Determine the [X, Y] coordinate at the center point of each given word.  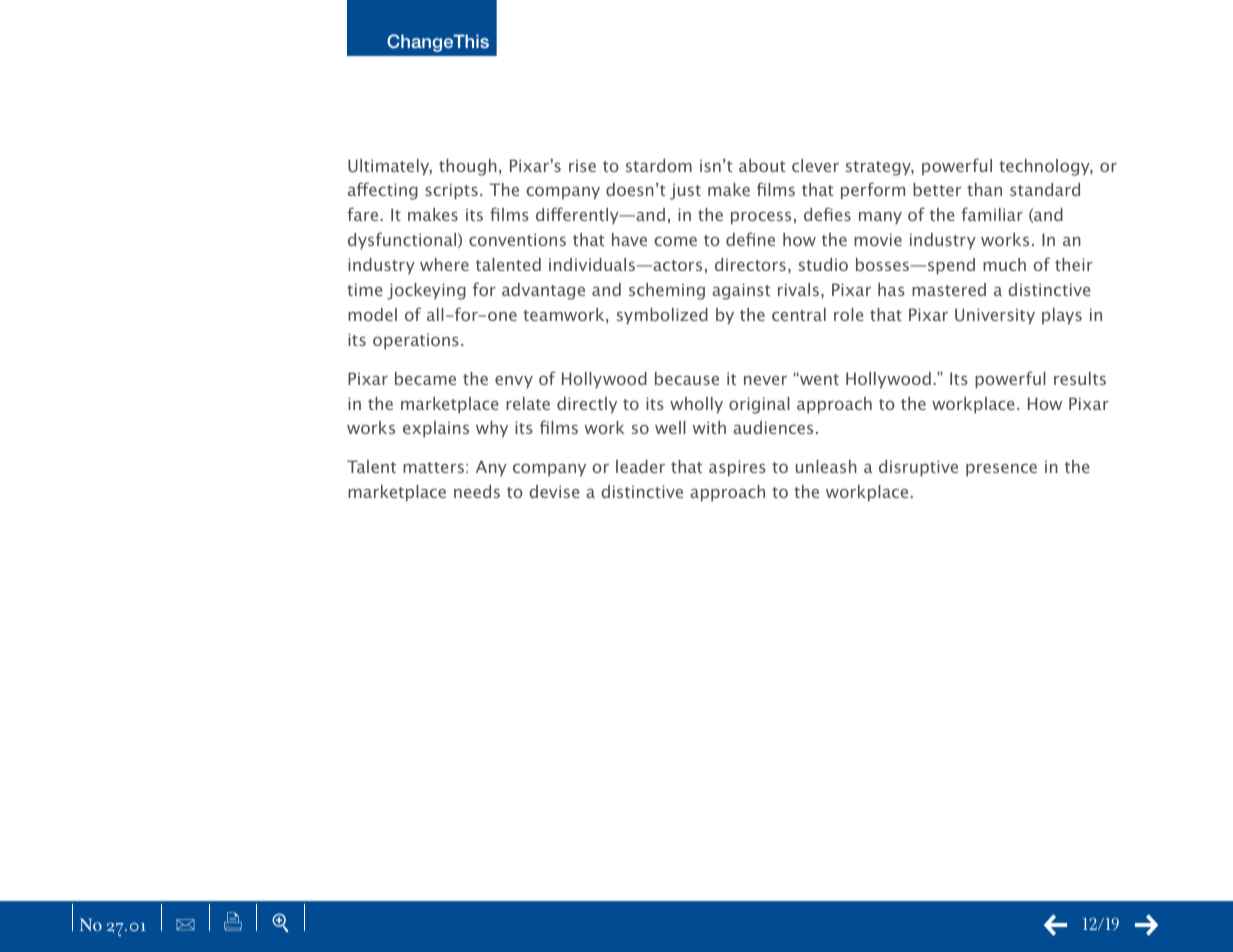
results [1080, 378]
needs [477, 491]
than [984, 189]
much [1004, 264]
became [425, 378]
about [762, 165]
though [468, 167]
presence [1001, 470]
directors [750, 264]
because [687, 378]
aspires [737, 468]
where [444, 264]
